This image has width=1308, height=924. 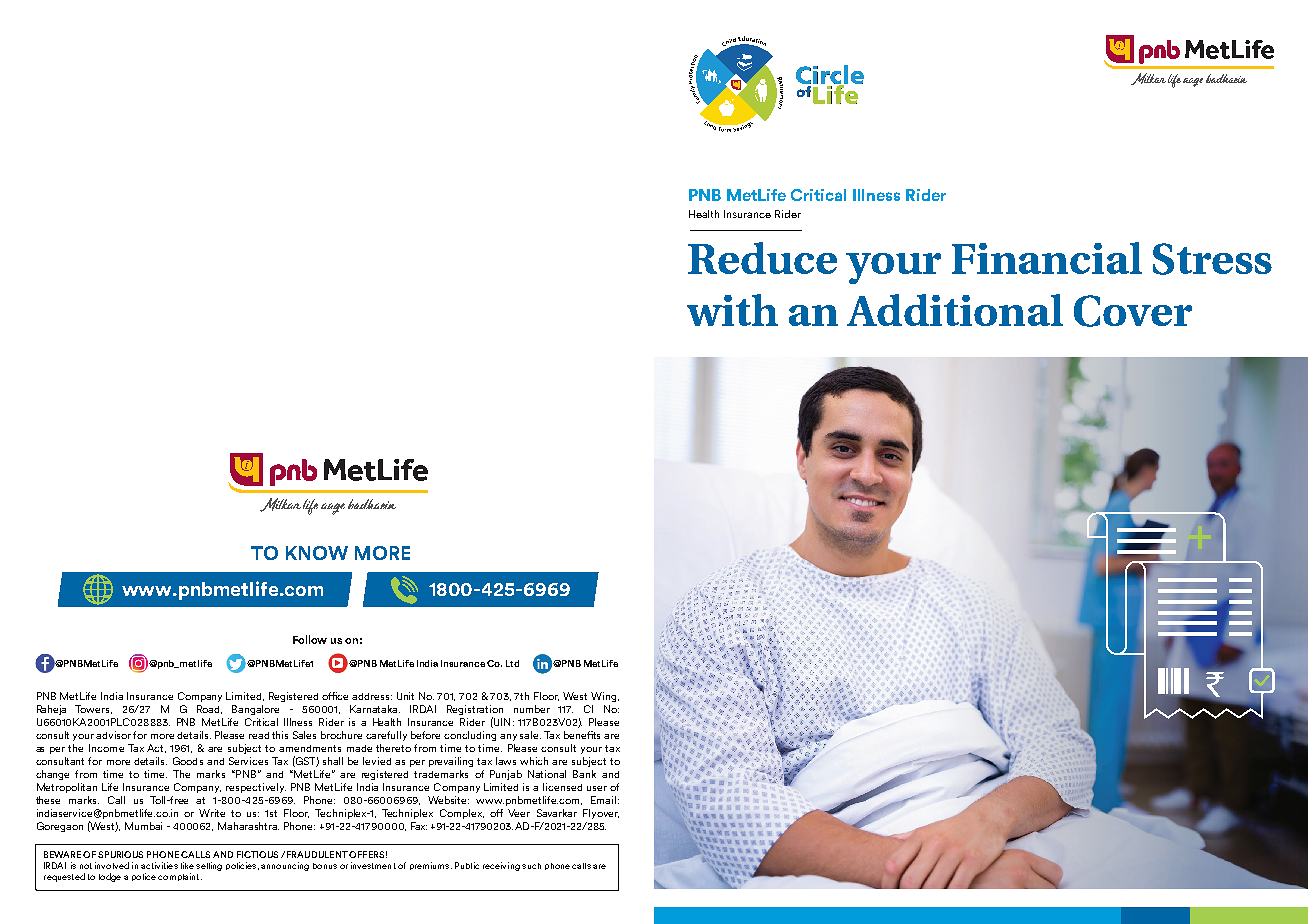 What do you see at coordinates (955, 310) in the image?
I see `Additional` at bounding box center [955, 310].
